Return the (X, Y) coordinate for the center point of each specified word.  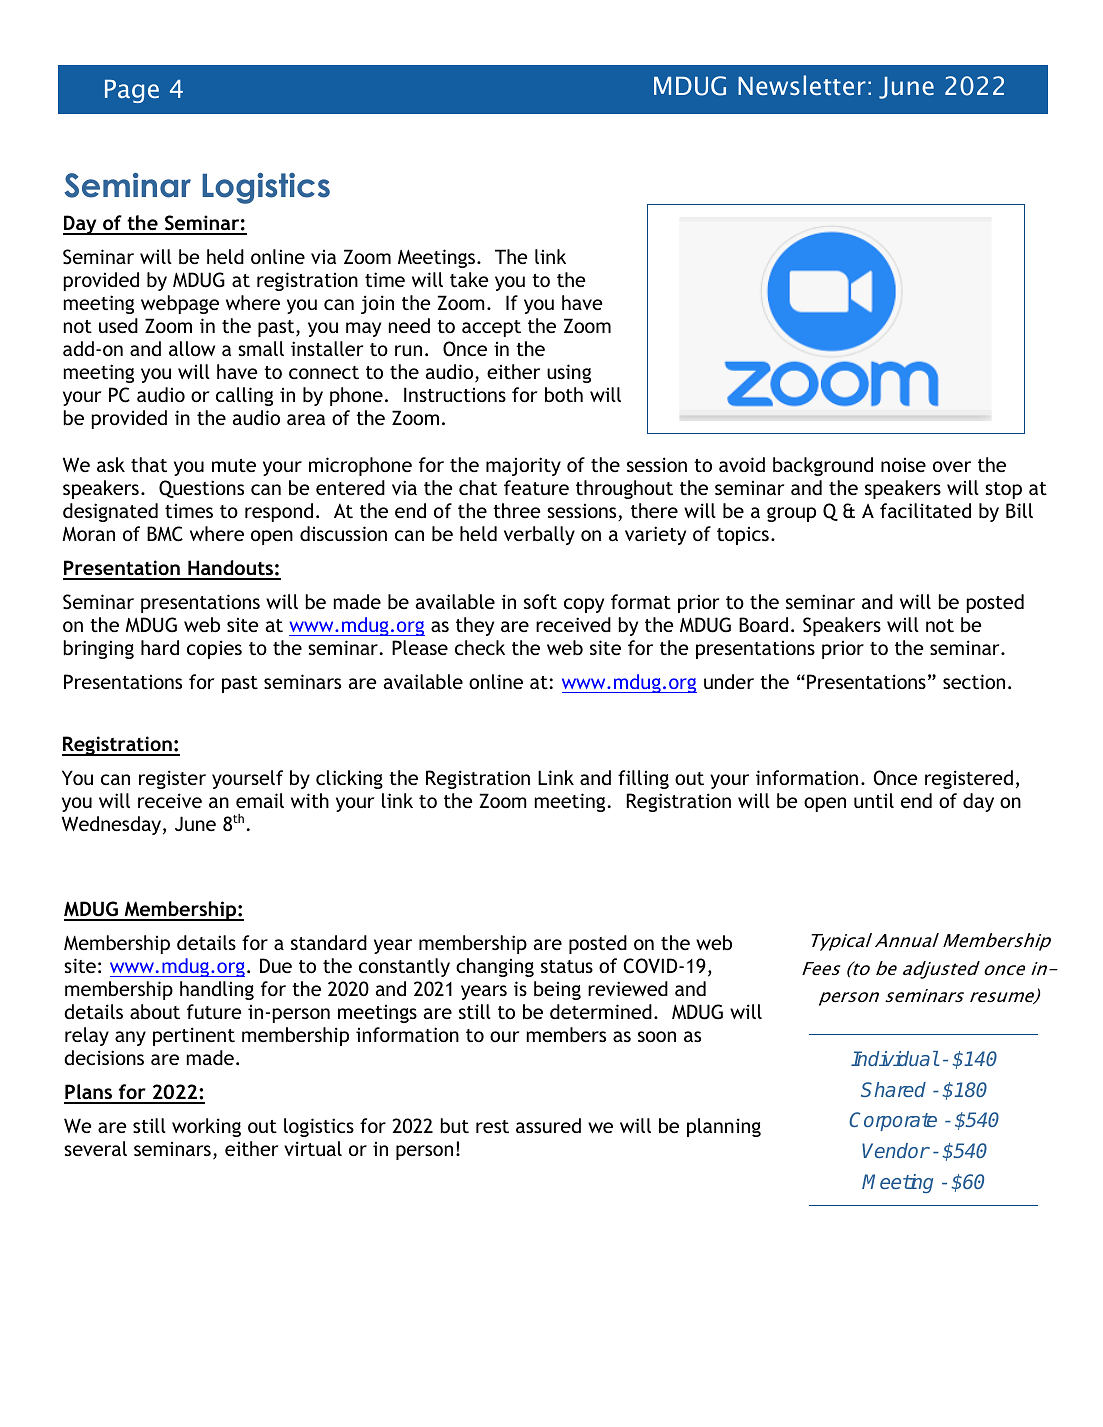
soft (540, 601)
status (567, 966)
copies (214, 649)
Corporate (893, 1121)
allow (192, 348)
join (377, 304)
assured (548, 1125)
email (260, 800)
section (974, 681)
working (206, 1127)
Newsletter (802, 85)
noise (903, 464)
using (569, 373)
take (469, 279)
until (874, 800)
